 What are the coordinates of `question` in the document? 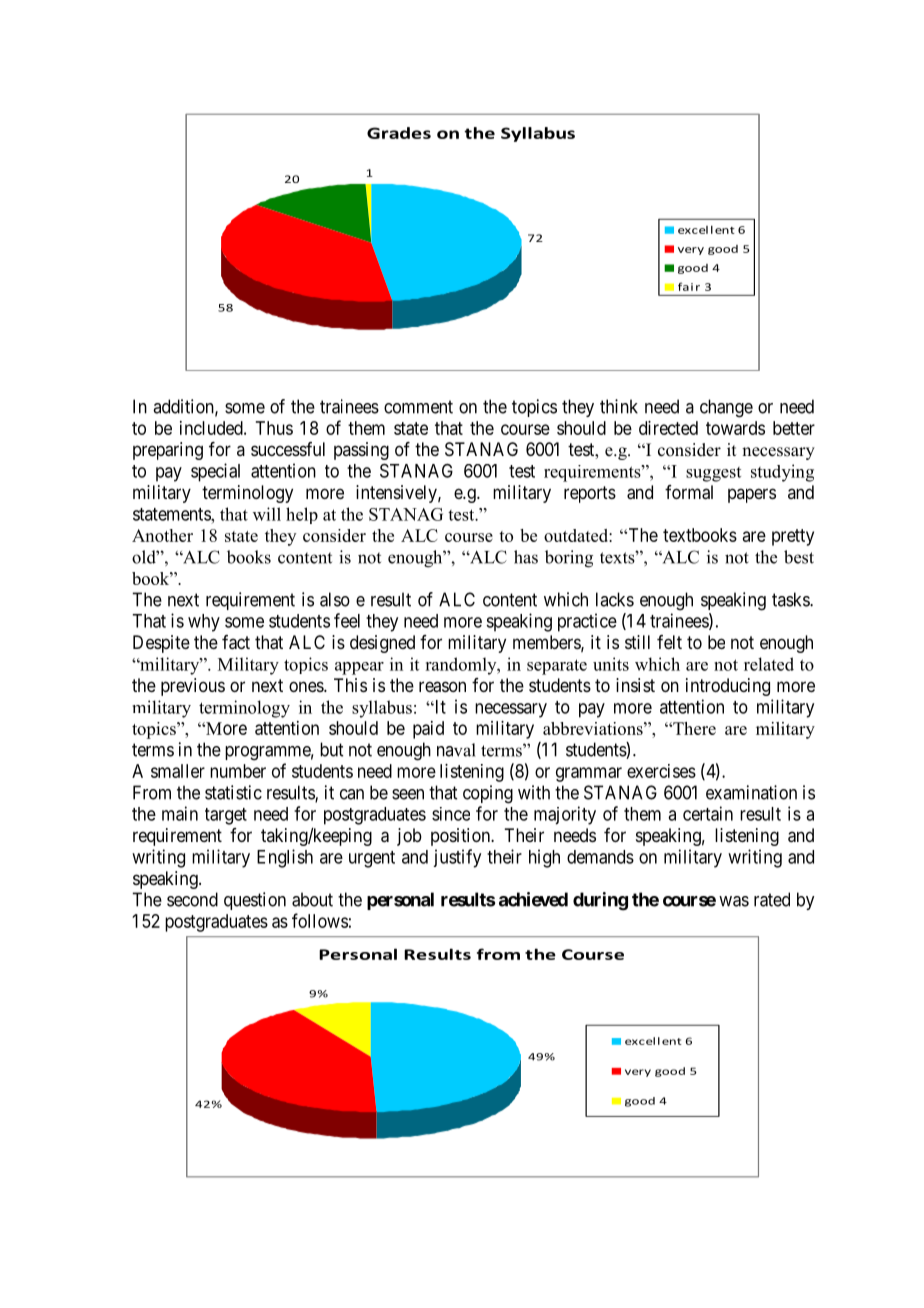 It's located at (255, 901).
